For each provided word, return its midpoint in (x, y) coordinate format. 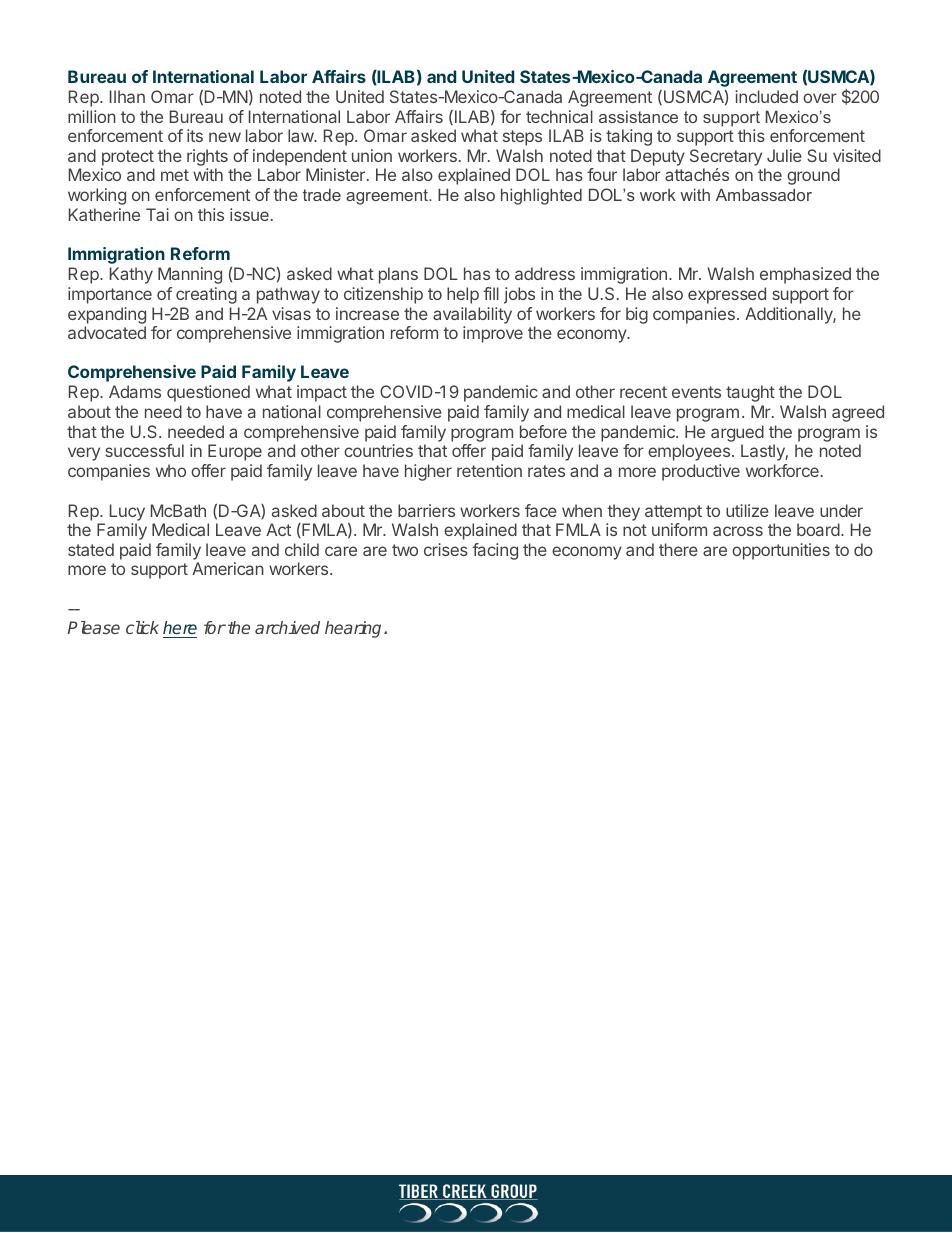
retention (489, 470)
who (171, 470)
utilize (747, 510)
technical (559, 116)
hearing (355, 629)
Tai (157, 214)
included (766, 96)
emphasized (805, 275)
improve (493, 334)
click (142, 627)
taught (750, 393)
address (545, 273)
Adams (135, 391)
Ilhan (127, 96)
